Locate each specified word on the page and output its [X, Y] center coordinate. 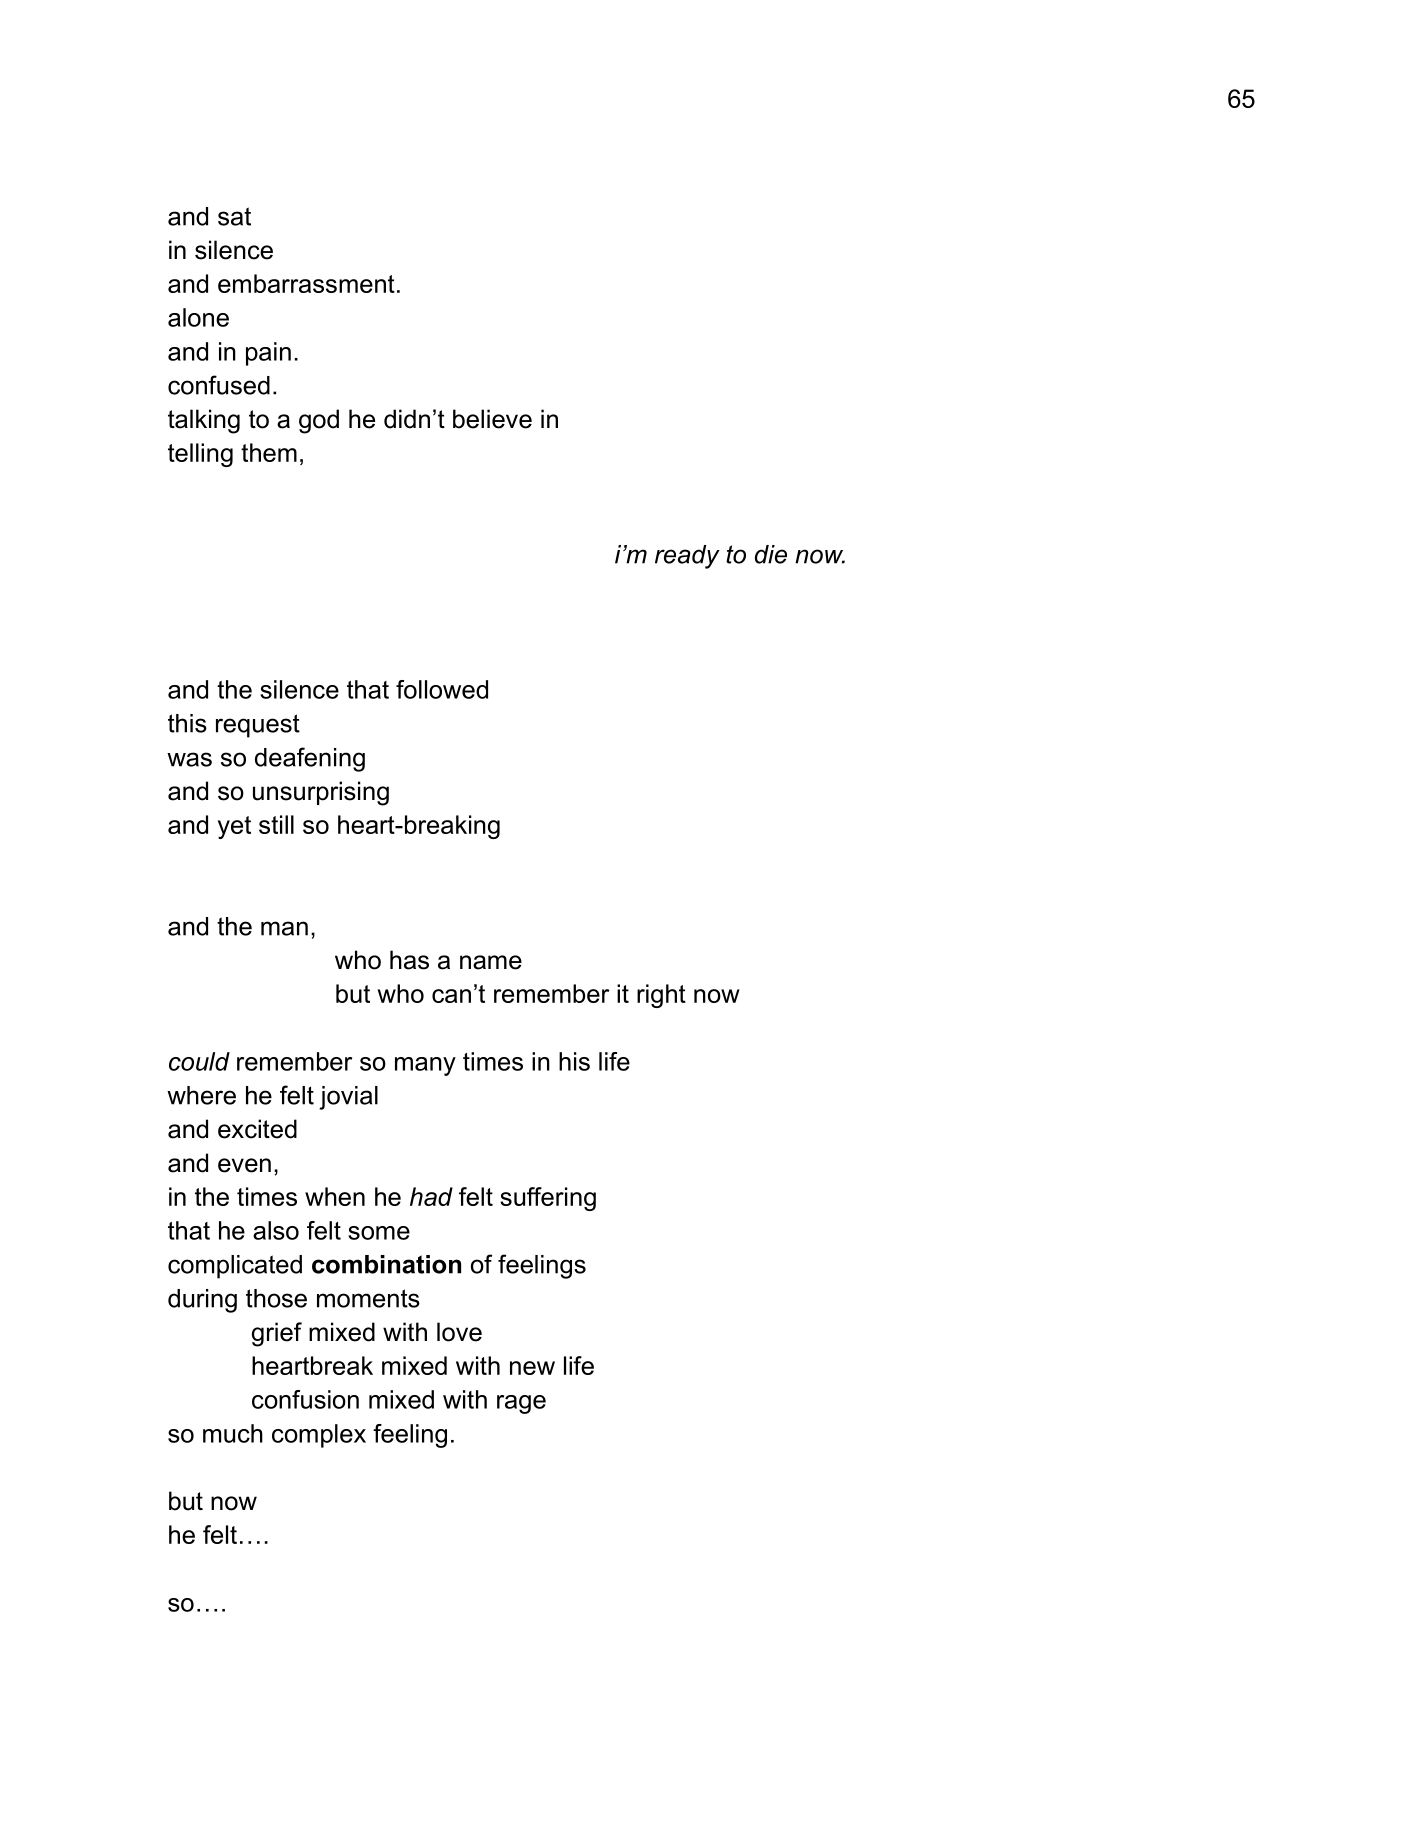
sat [234, 216]
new [532, 1368]
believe [492, 419]
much [233, 1433]
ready [687, 557]
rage [521, 1404]
